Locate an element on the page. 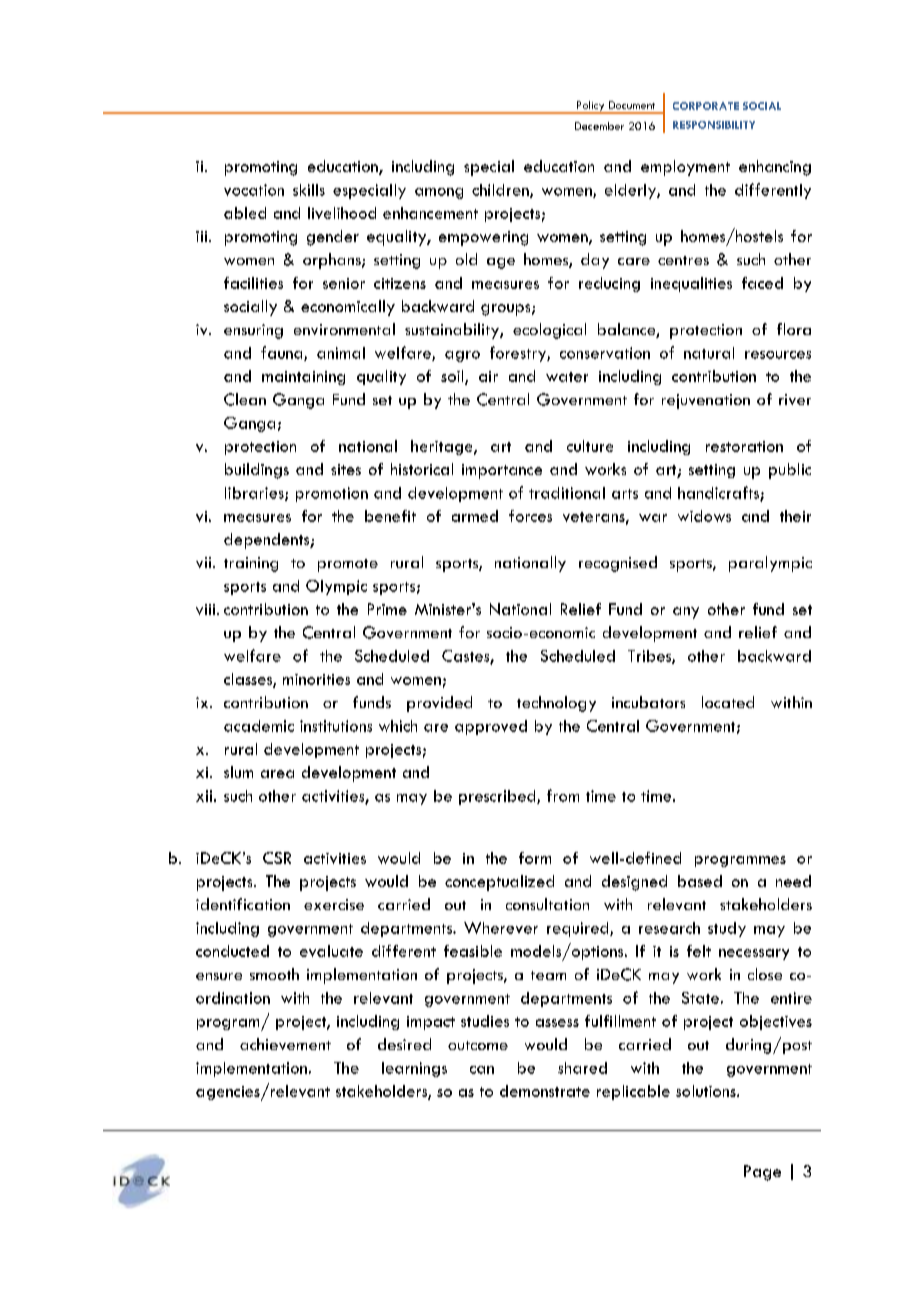 This image has height=1308, width=924. any is located at coordinates (686, 613).
